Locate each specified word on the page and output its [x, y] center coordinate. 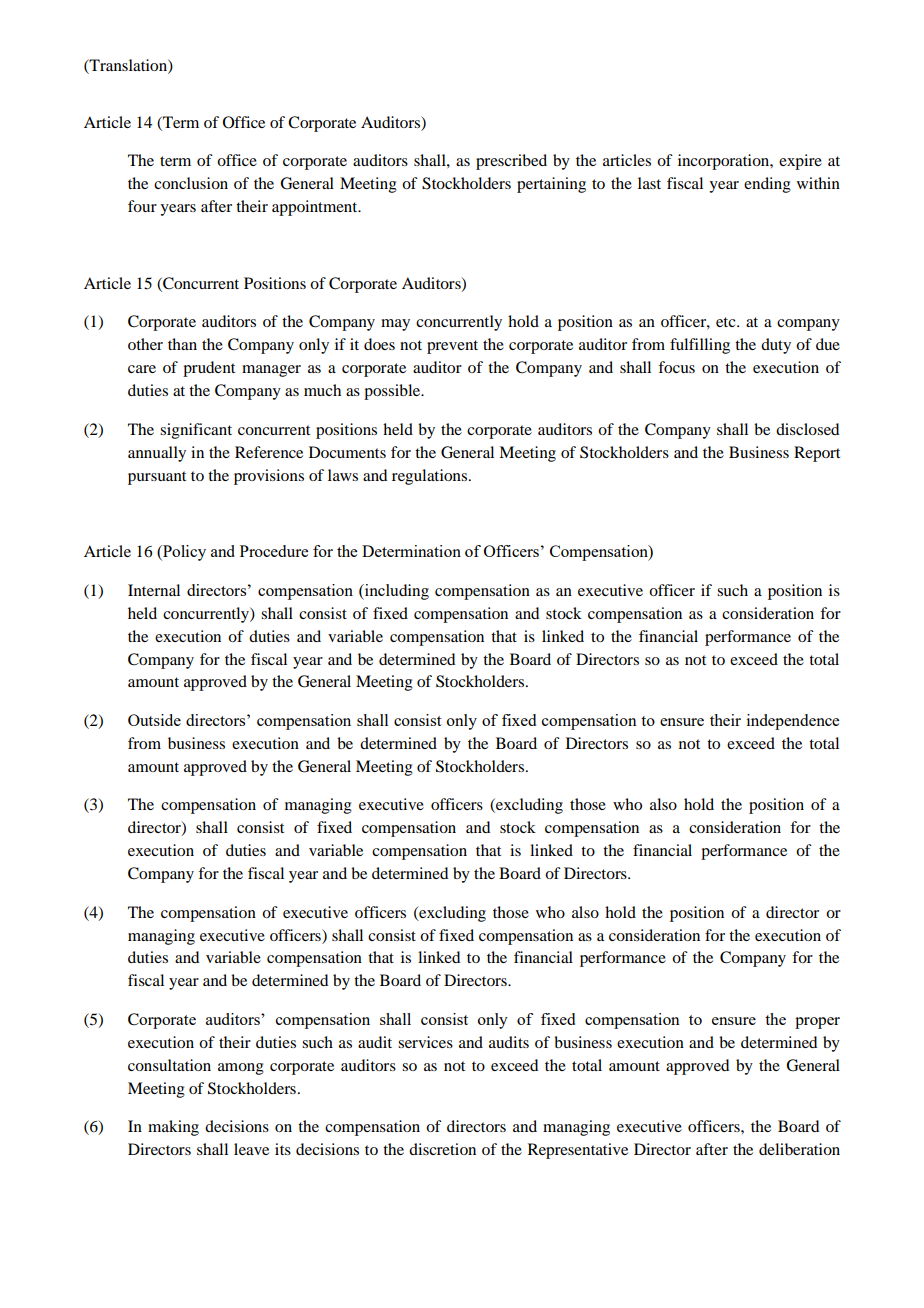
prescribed [511, 162]
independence [793, 722]
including [396, 592]
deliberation [799, 1149]
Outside [154, 720]
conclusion [191, 183]
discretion [442, 1149]
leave [251, 1149]
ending [767, 185]
